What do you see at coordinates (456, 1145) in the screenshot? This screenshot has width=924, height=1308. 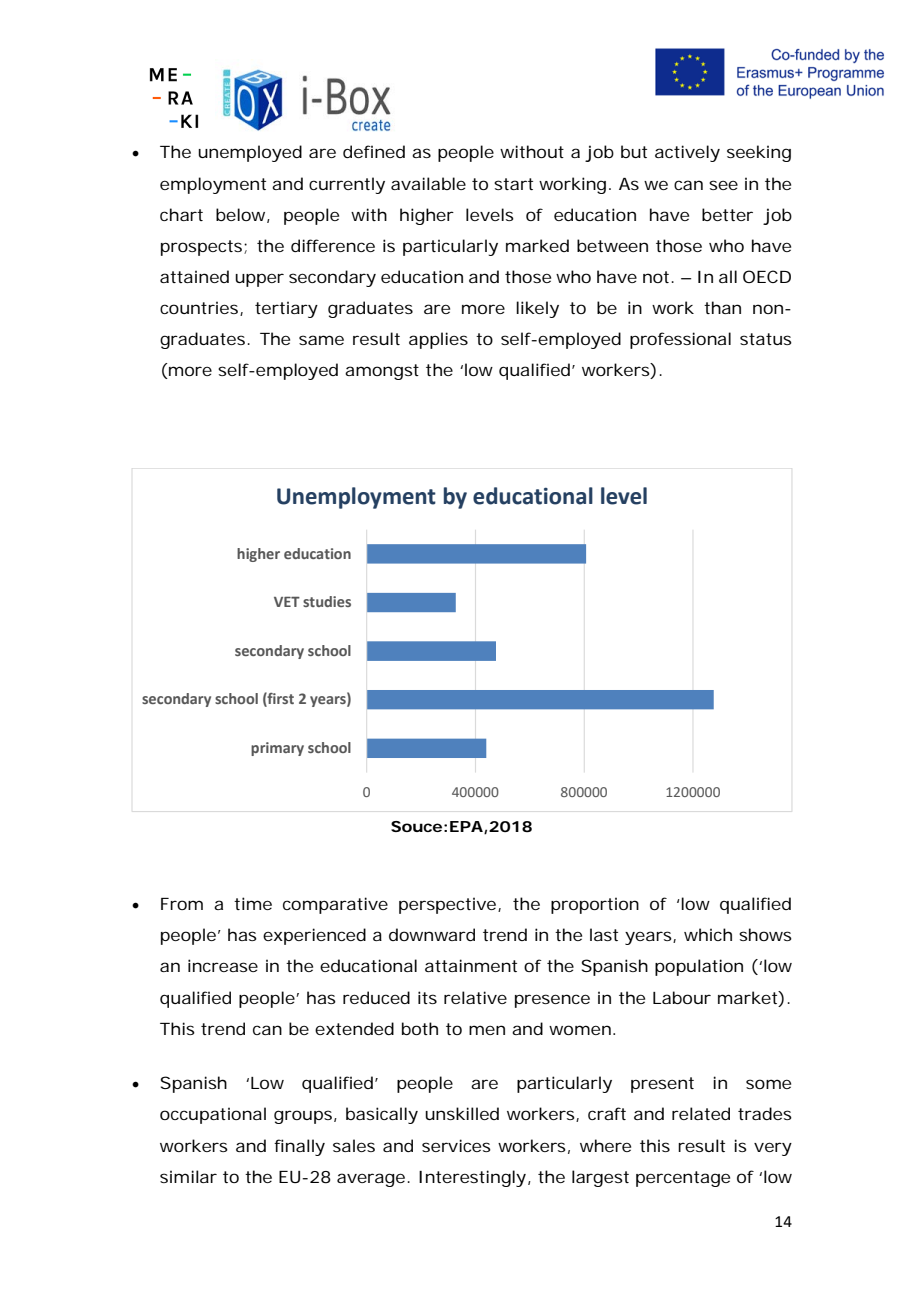 I see `services` at bounding box center [456, 1145].
